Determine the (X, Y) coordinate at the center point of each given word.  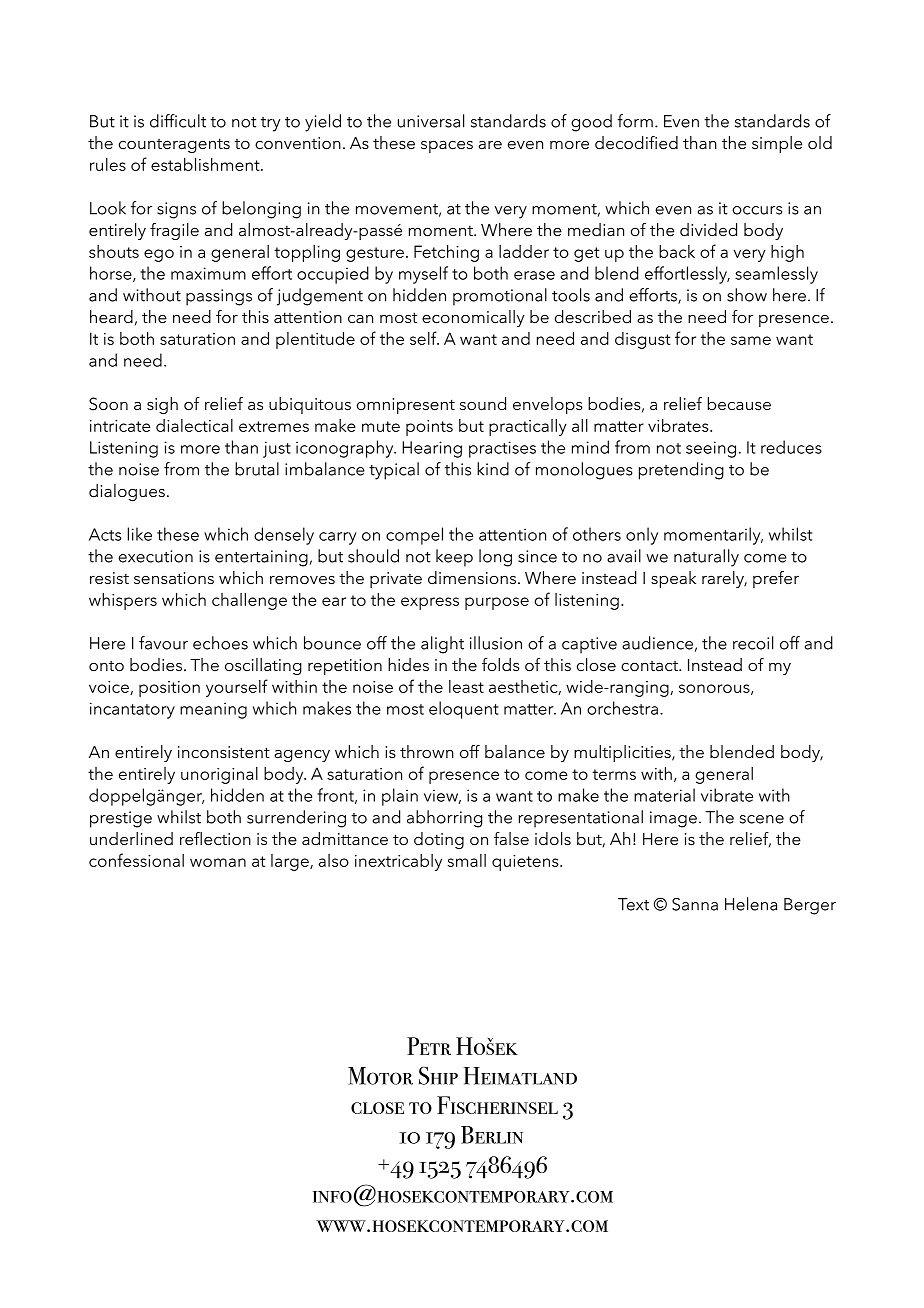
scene (762, 819)
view (442, 796)
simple (777, 144)
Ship (438, 1075)
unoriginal (219, 775)
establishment (206, 164)
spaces (447, 147)
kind (493, 469)
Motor (380, 1076)
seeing (711, 449)
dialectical (194, 425)
